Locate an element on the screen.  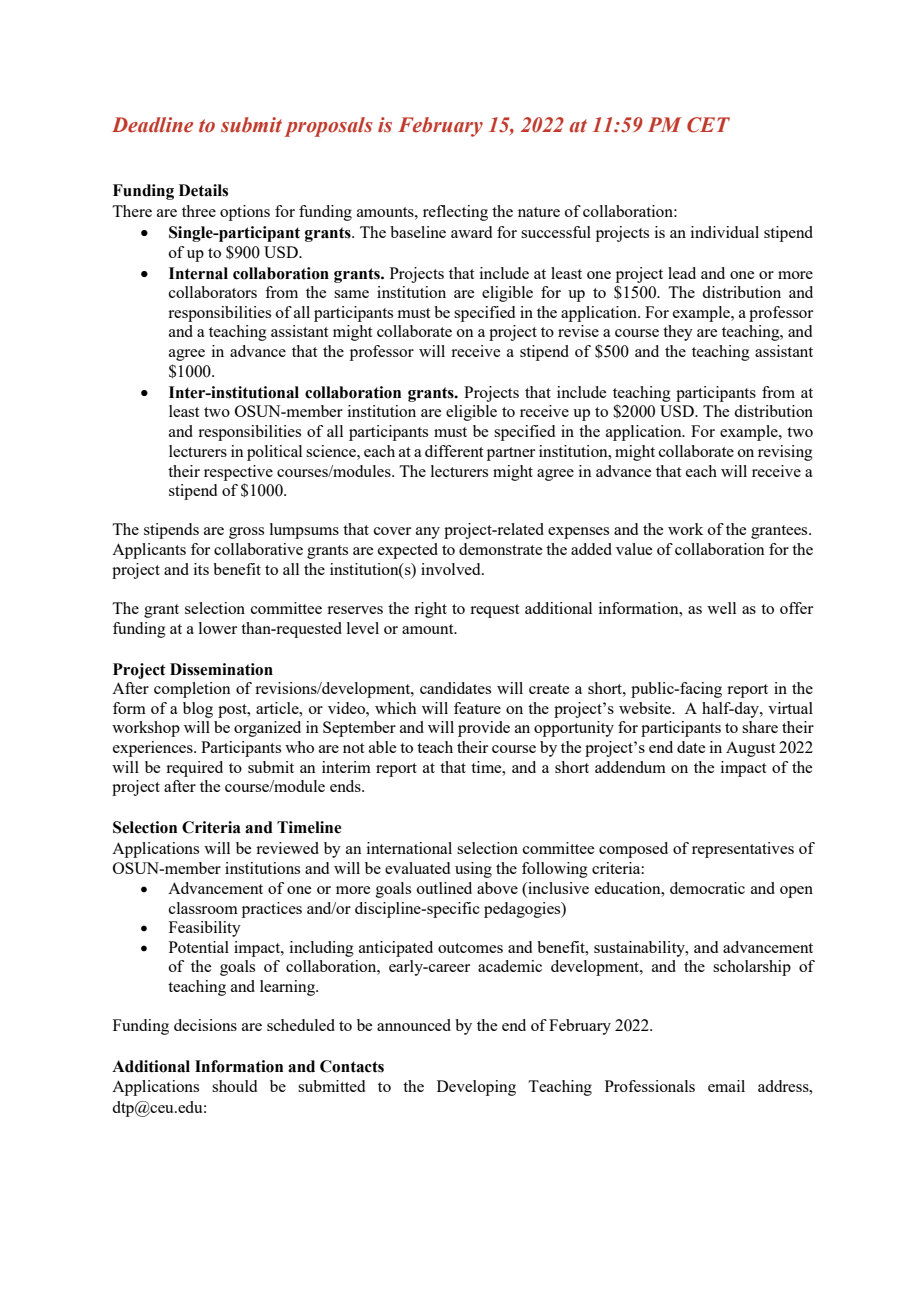
revising is located at coordinates (785, 453).
